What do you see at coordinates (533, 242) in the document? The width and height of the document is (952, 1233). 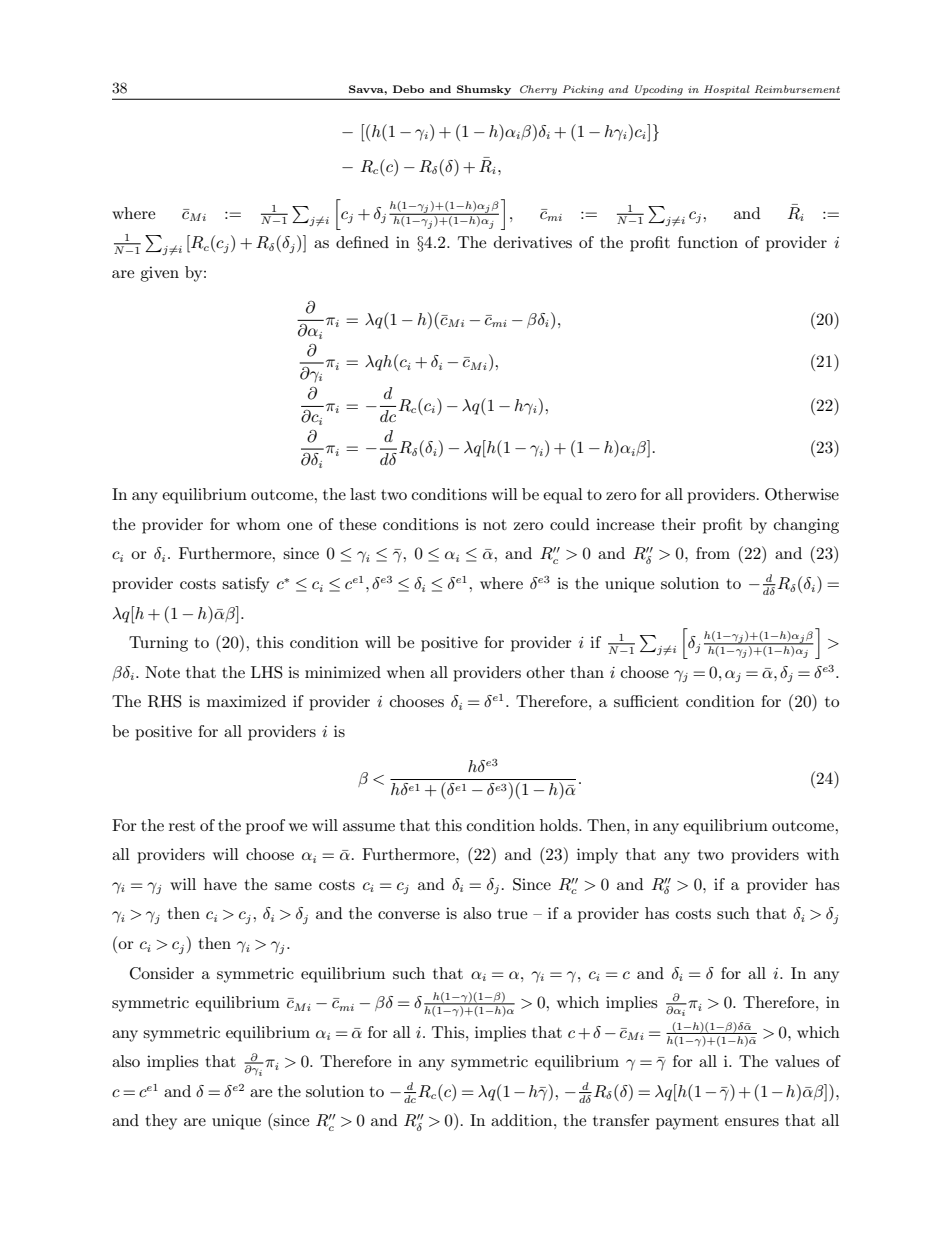 I see `derivatives` at bounding box center [533, 242].
